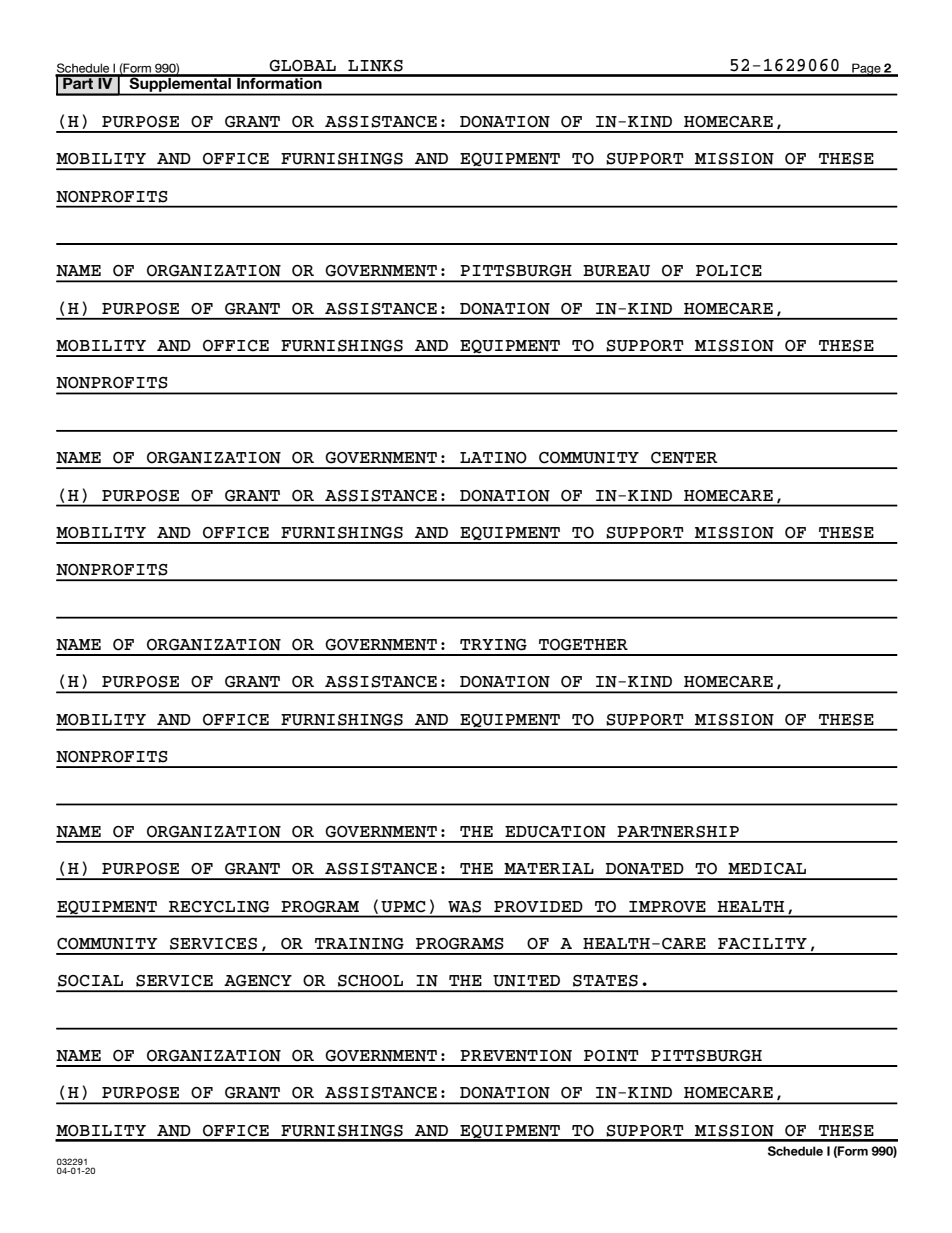 This page has width=952, height=1233. What do you see at coordinates (583, 645) in the page?
I see `TOGETHER` at bounding box center [583, 645].
